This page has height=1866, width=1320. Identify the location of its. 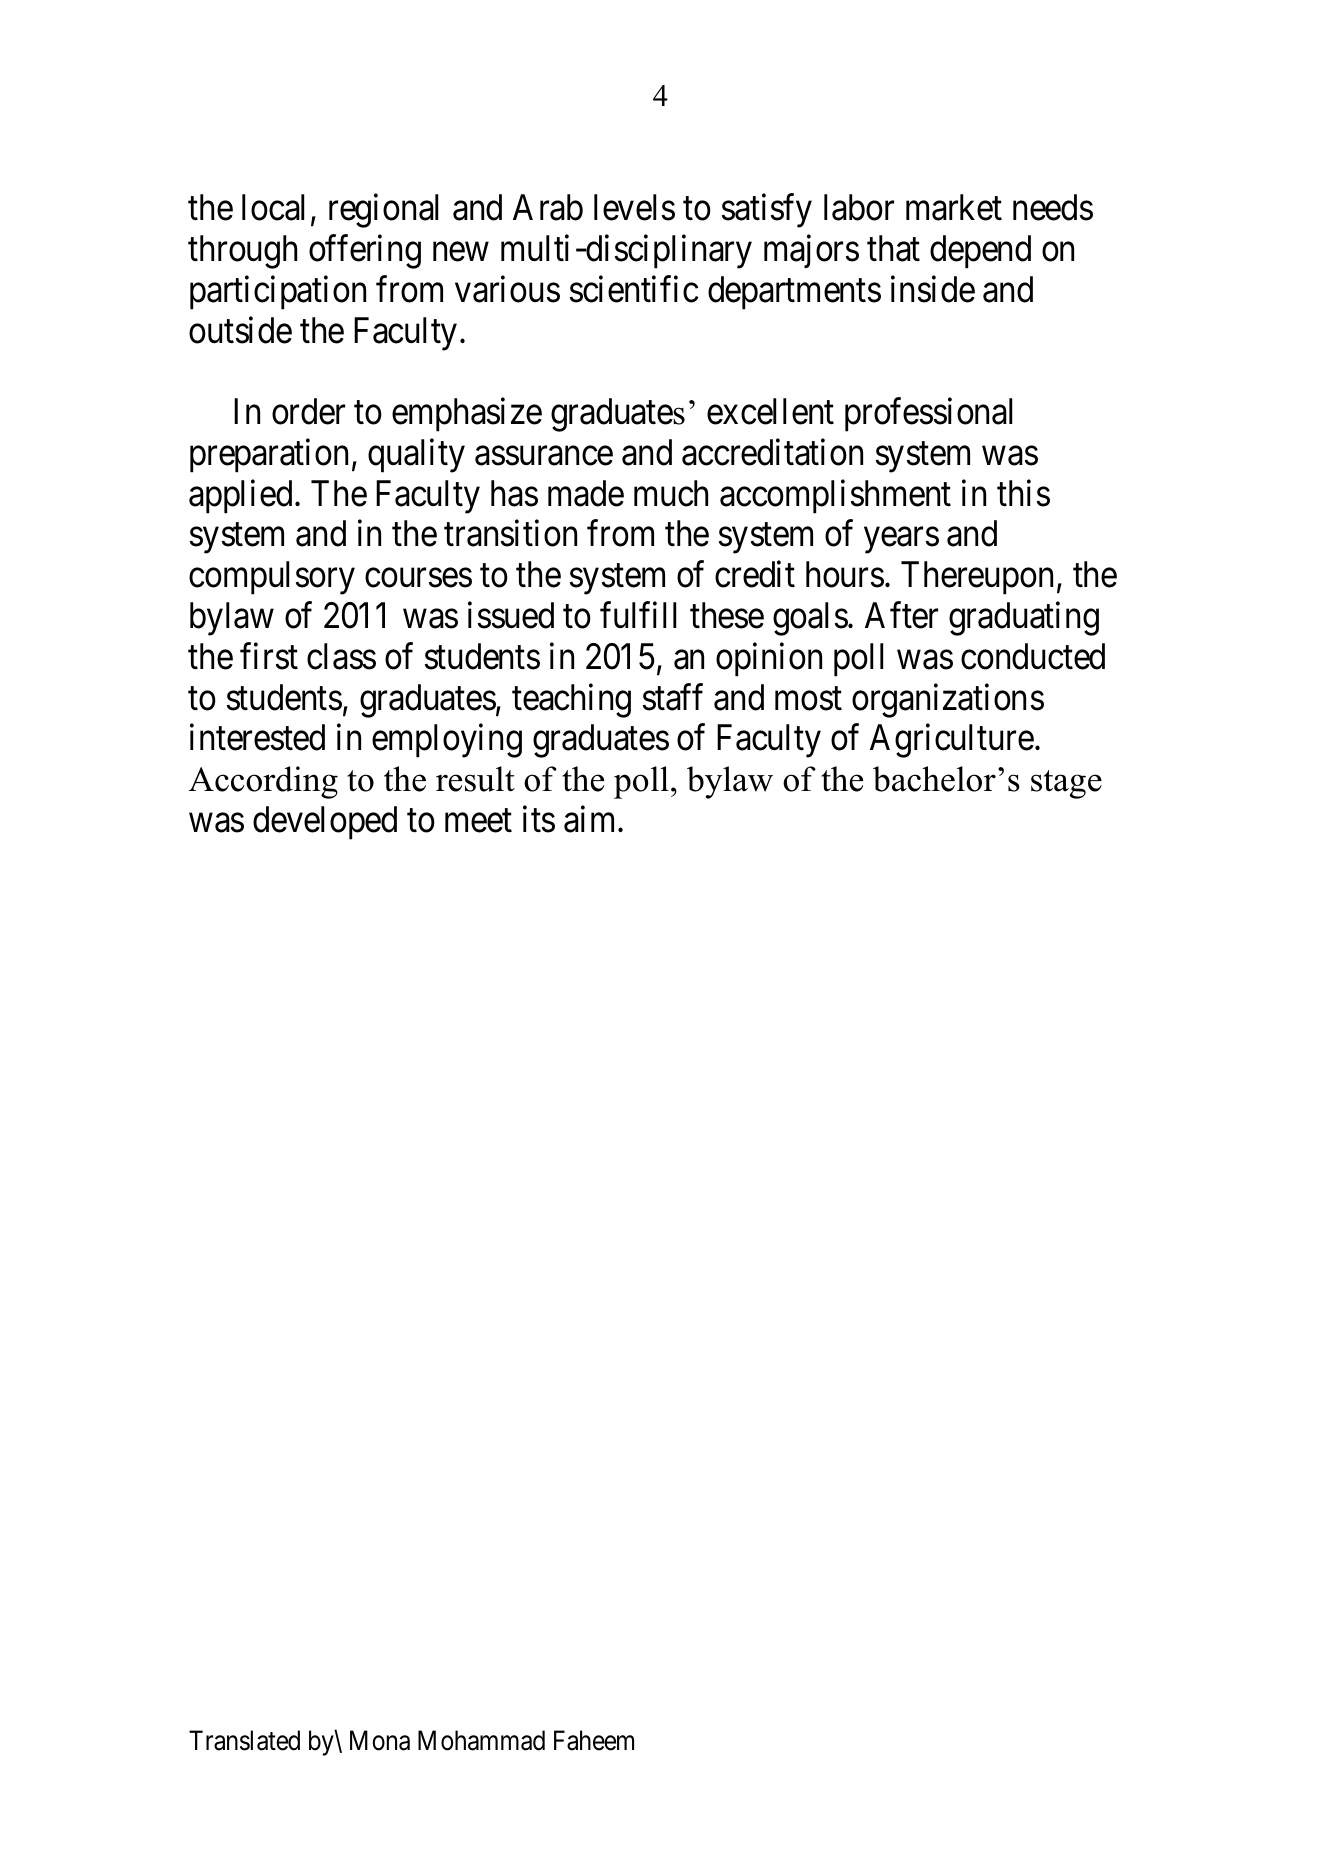
(539, 819).
